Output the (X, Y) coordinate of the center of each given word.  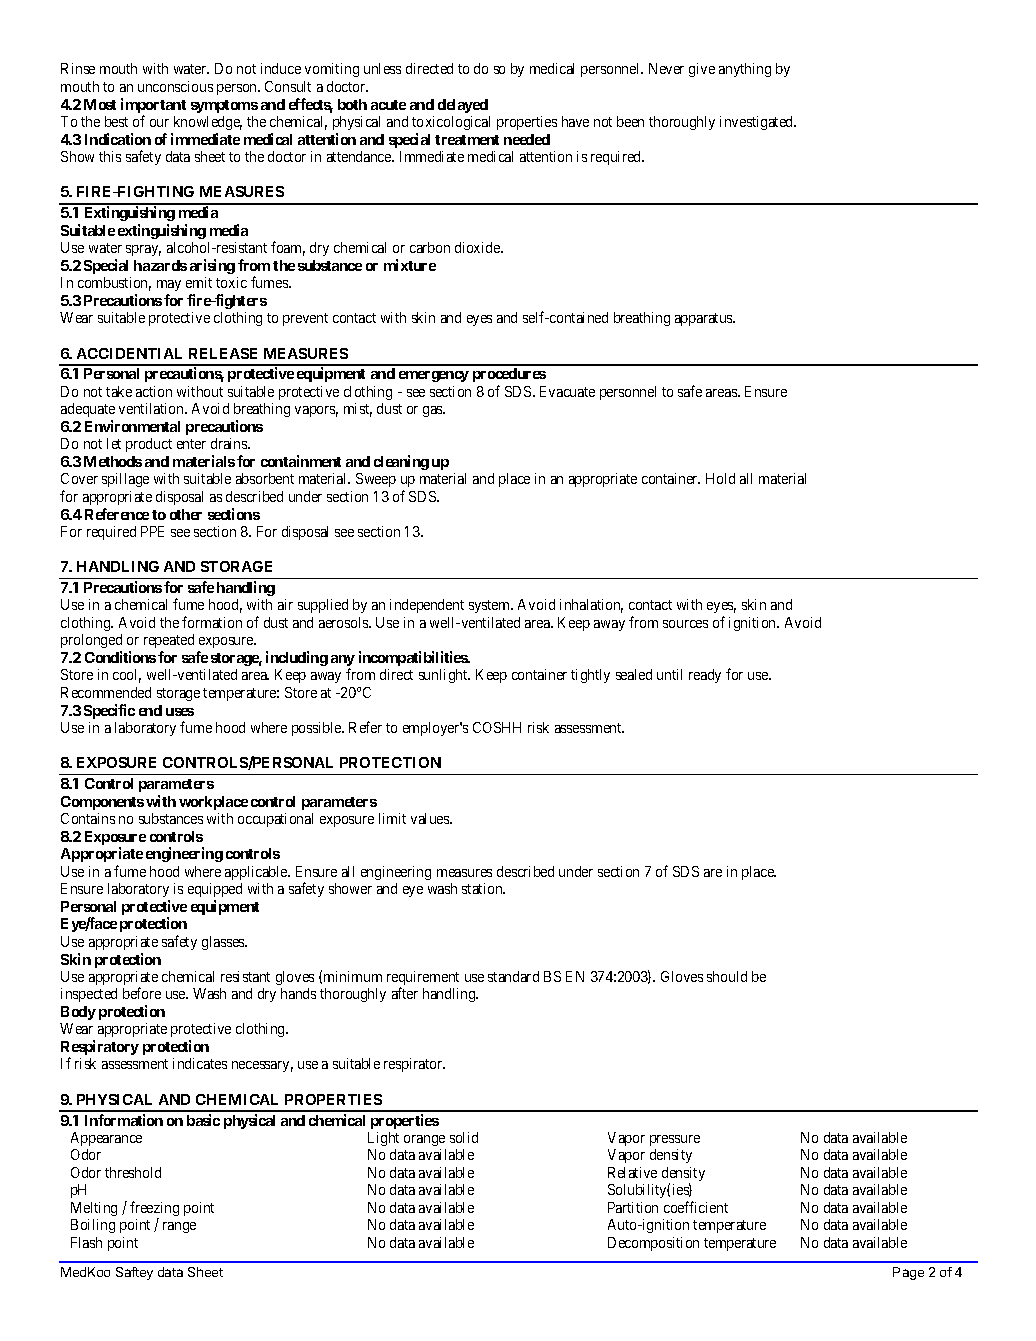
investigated (758, 123)
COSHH (497, 727)
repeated (169, 643)
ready (705, 676)
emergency (434, 376)
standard (513, 976)
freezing (154, 1210)
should (727, 976)
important (153, 107)
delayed (463, 106)
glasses (224, 943)
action (154, 391)
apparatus (705, 319)
